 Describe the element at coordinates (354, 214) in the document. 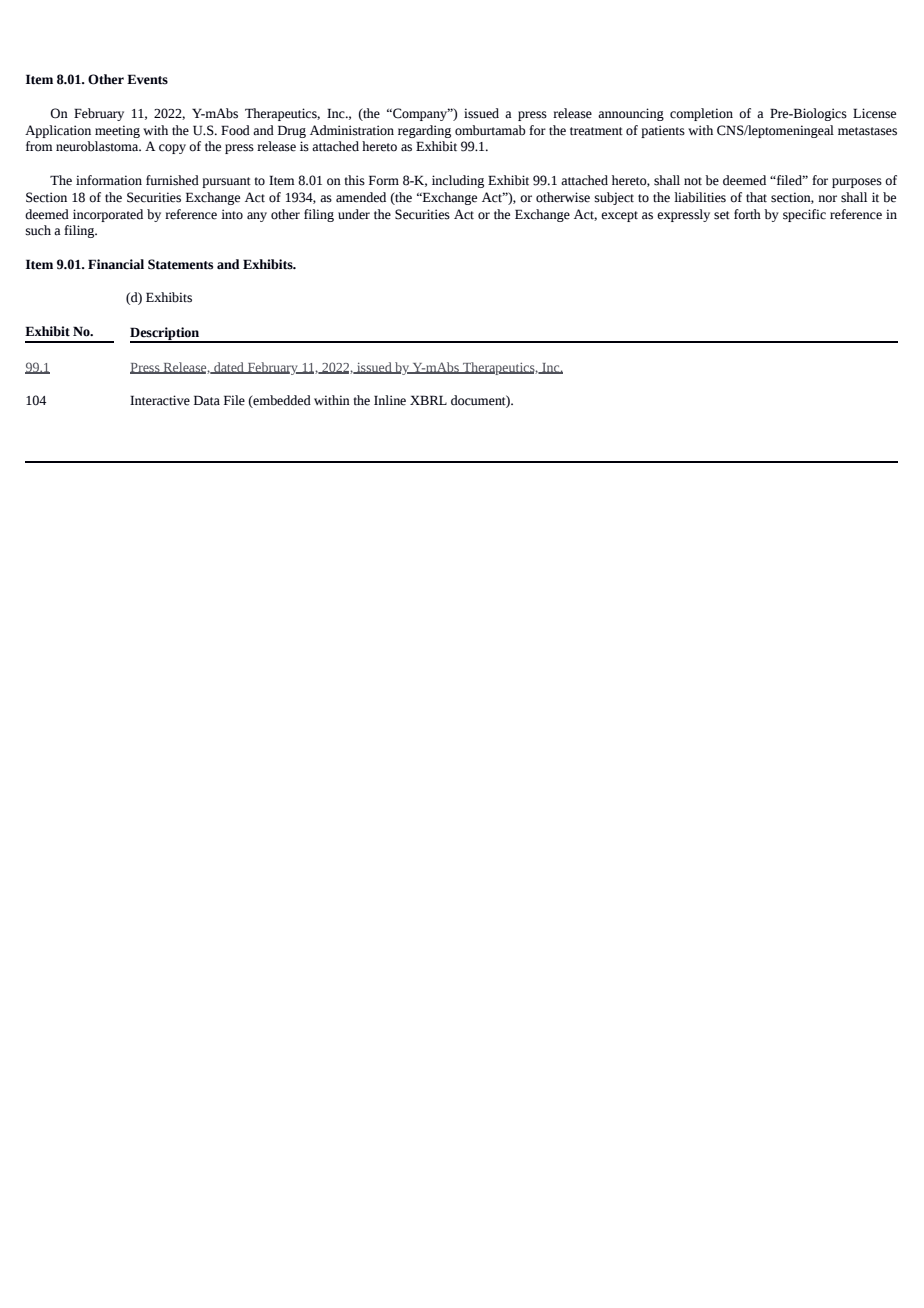

I see `under` at that location.
